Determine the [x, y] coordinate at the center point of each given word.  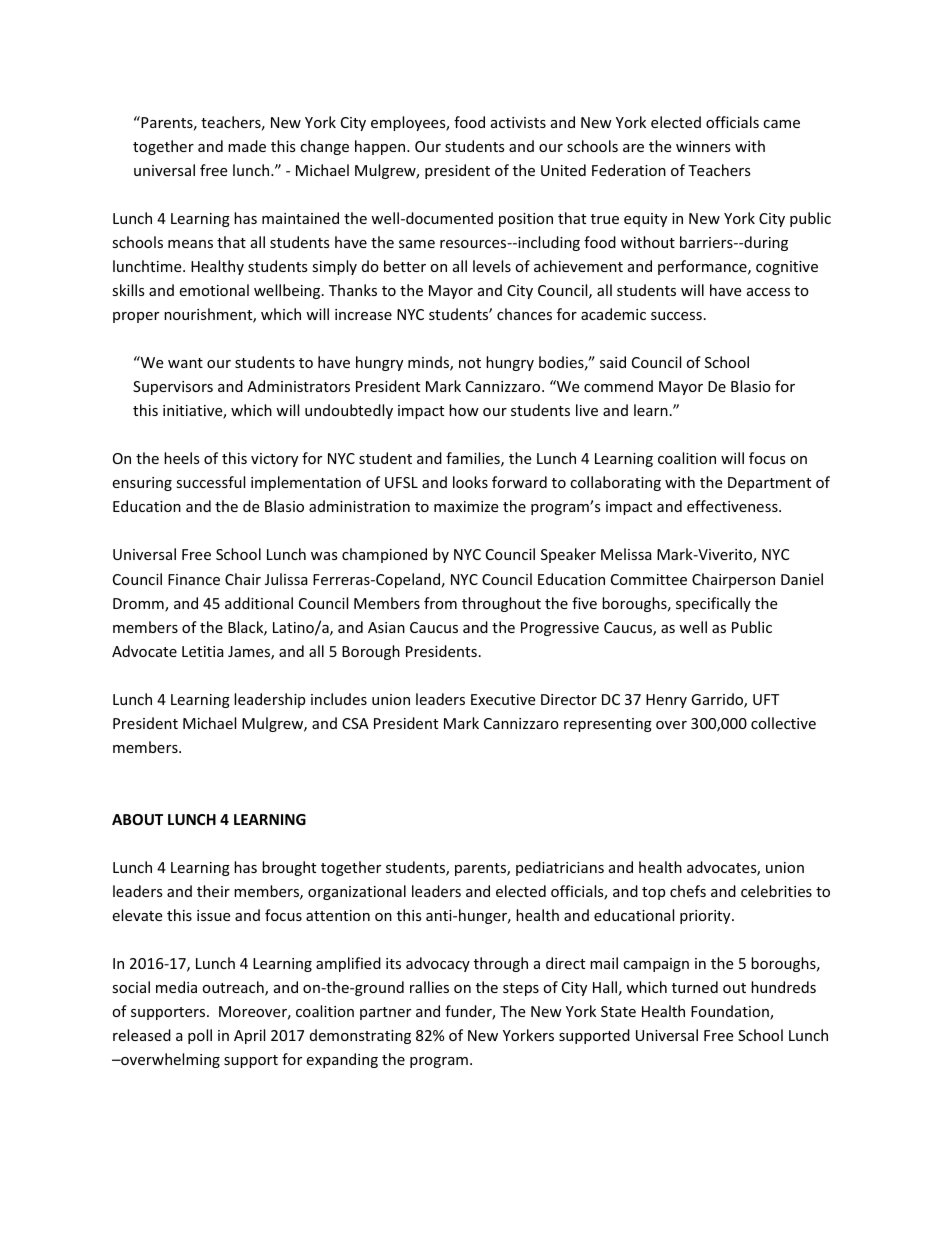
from [440, 603]
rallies [429, 987]
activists [518, 122]
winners [703, 146]
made [247, 146]
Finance [194, 579]
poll [200, 1036]
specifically [713, 604]
